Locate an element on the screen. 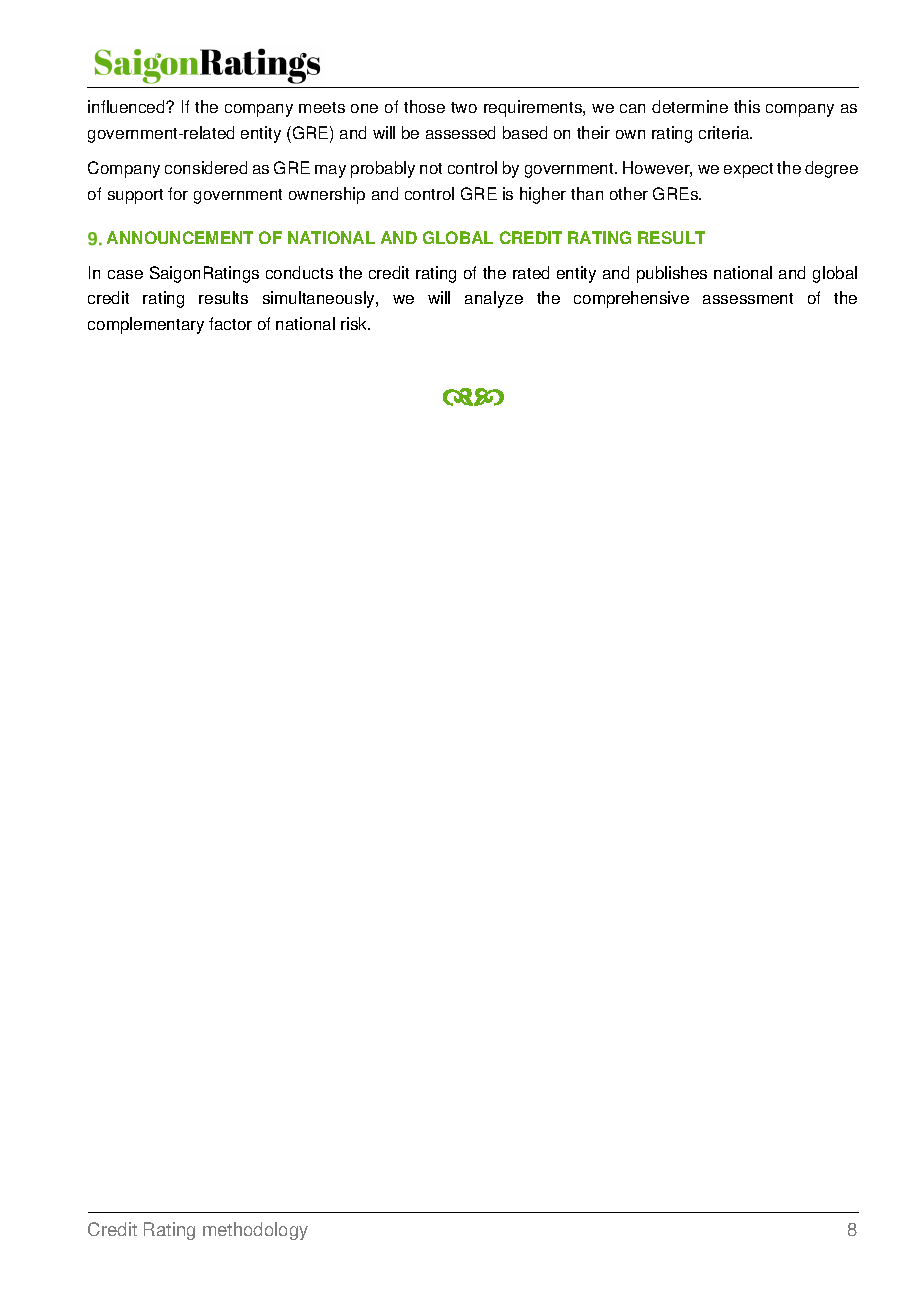 The image size is (924, 1308). considered is located at coordinates (206, 167).
